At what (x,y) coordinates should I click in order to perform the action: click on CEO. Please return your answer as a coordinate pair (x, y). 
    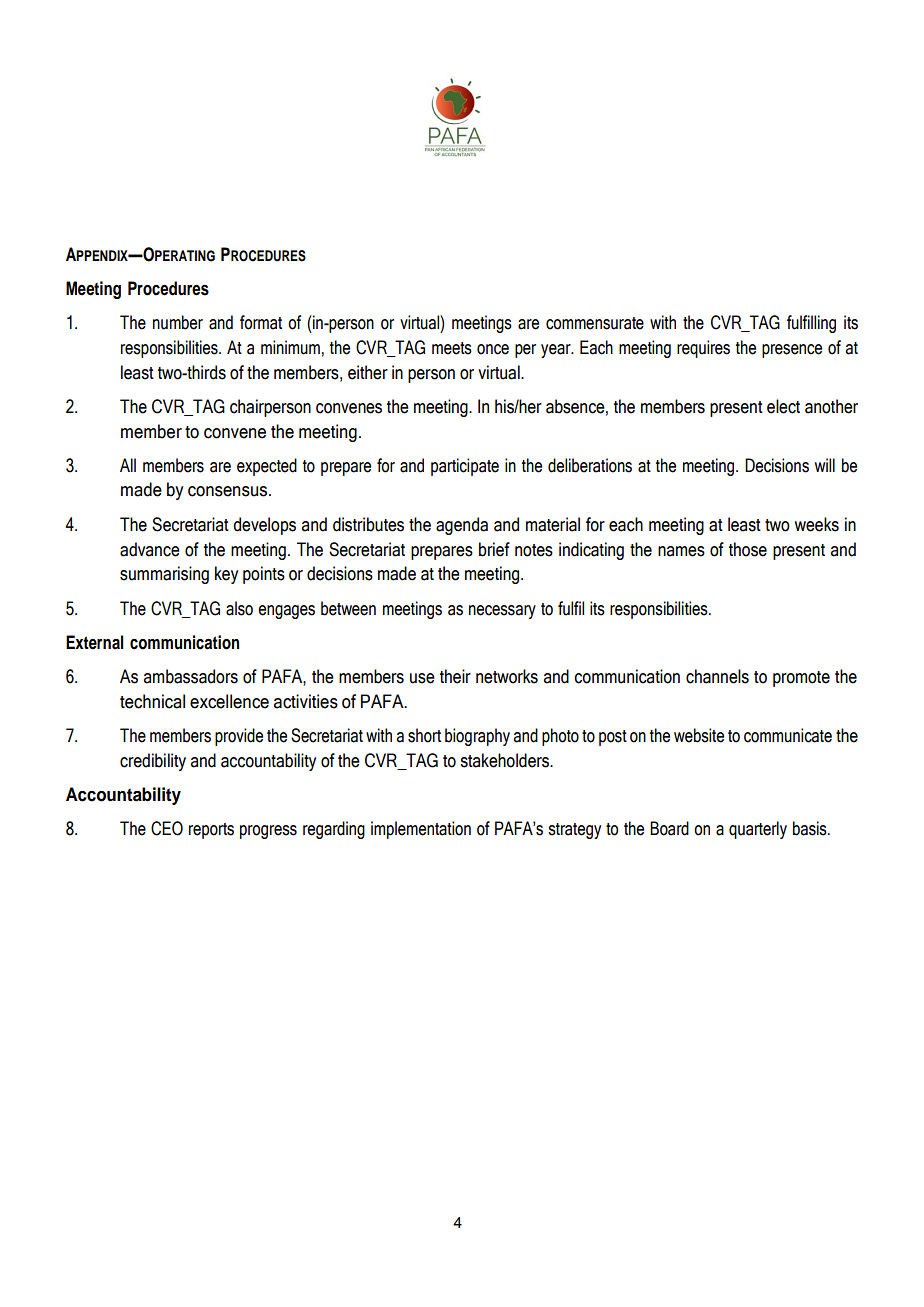
    Looking at the image, I should click on (167, 828).
